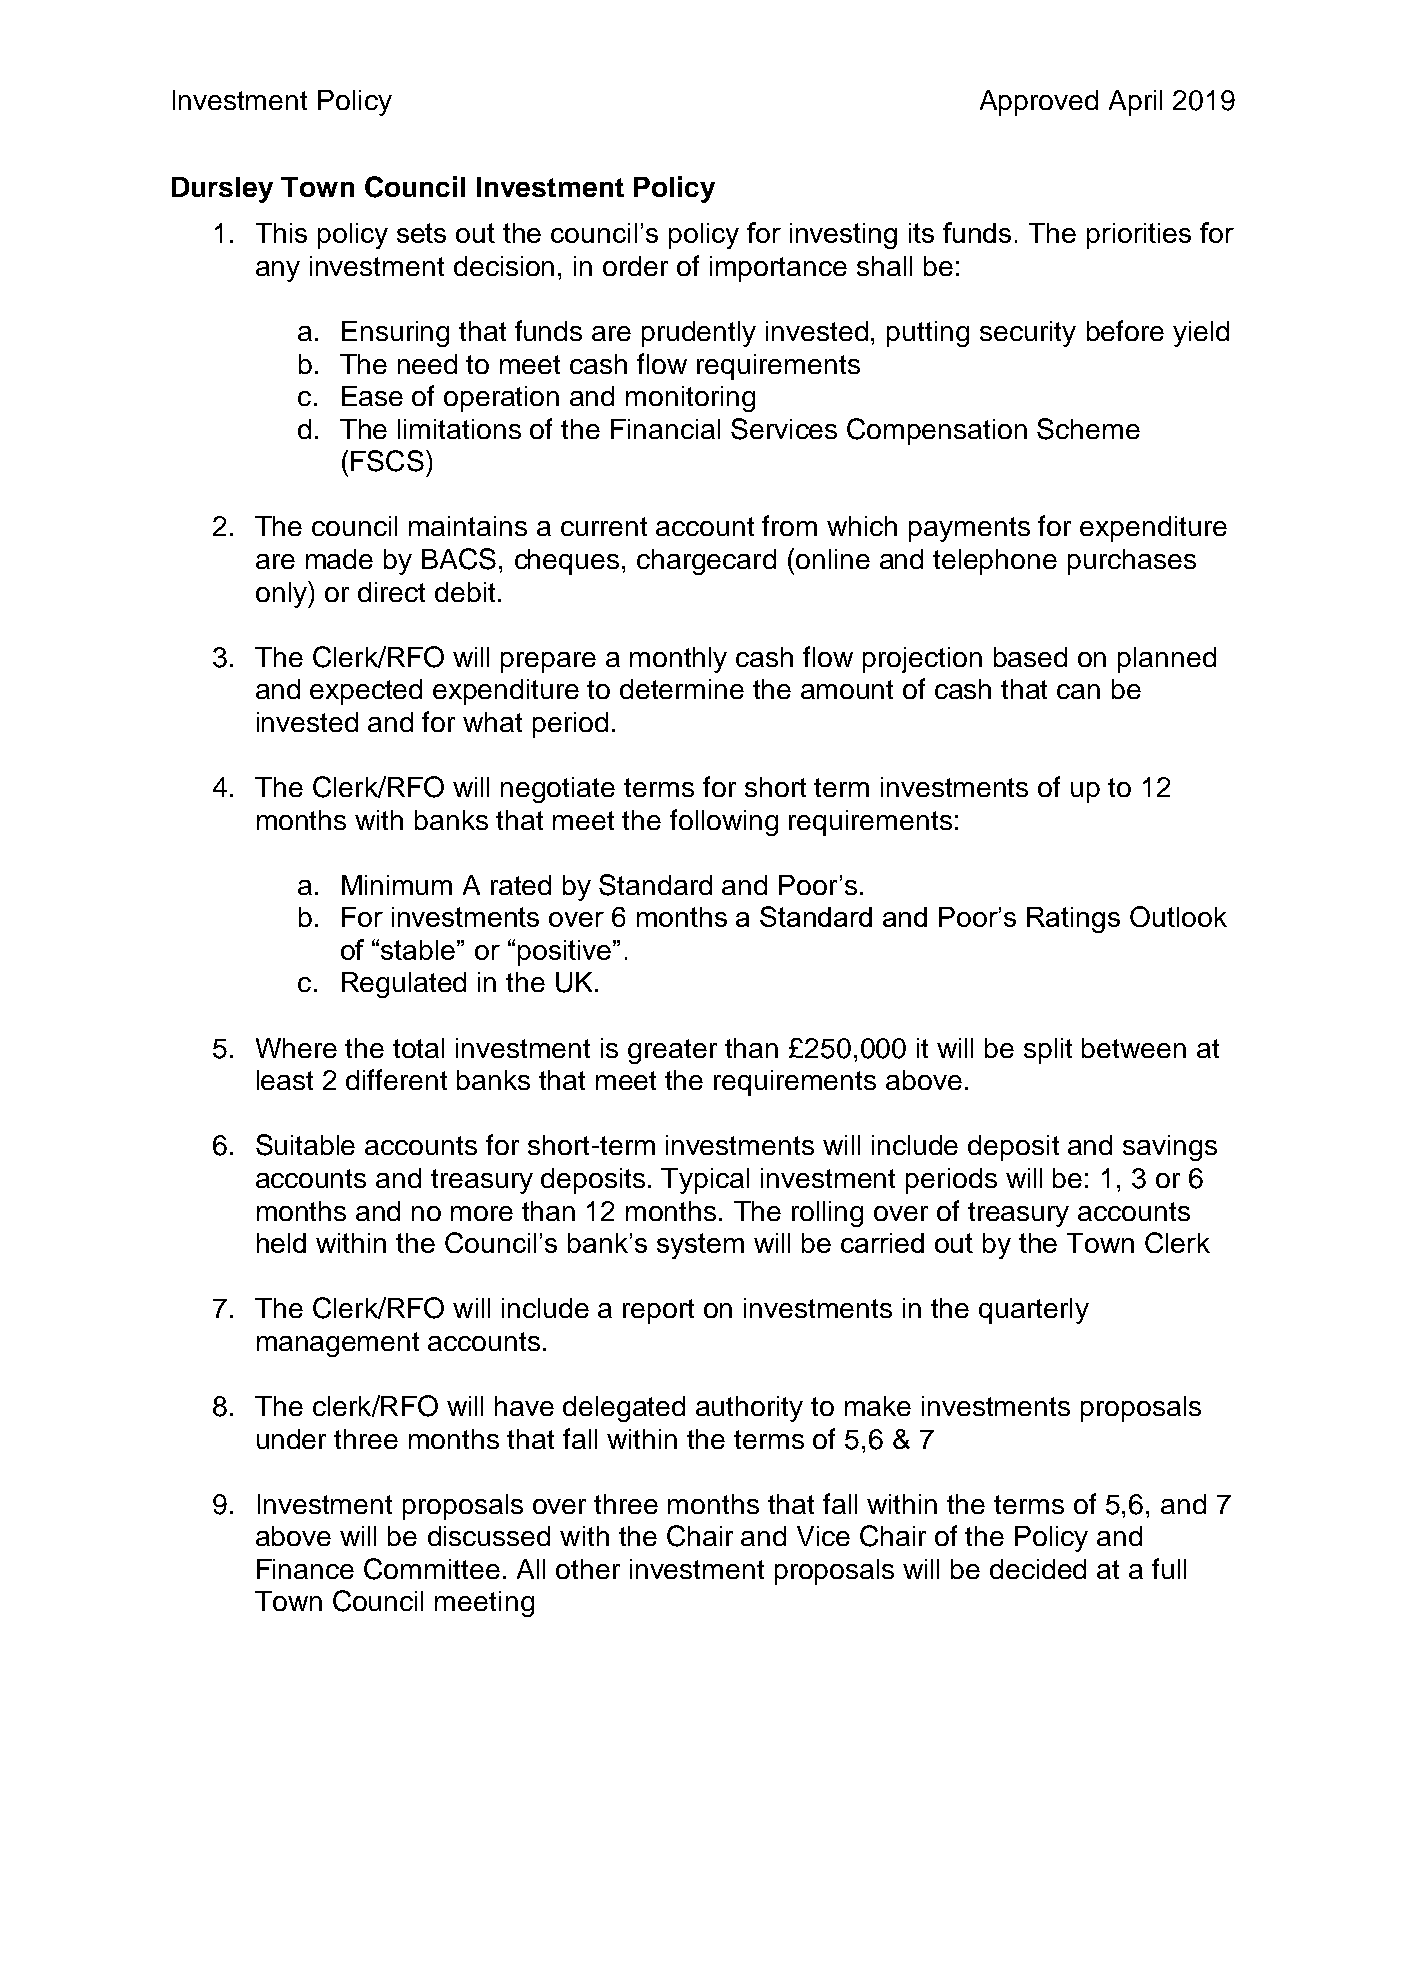 The height and width of the image is (1987, 1405). What do you see at coordinates (305, 1569) in the image?
I see `Finance` at bounding box center [305, 1569].
